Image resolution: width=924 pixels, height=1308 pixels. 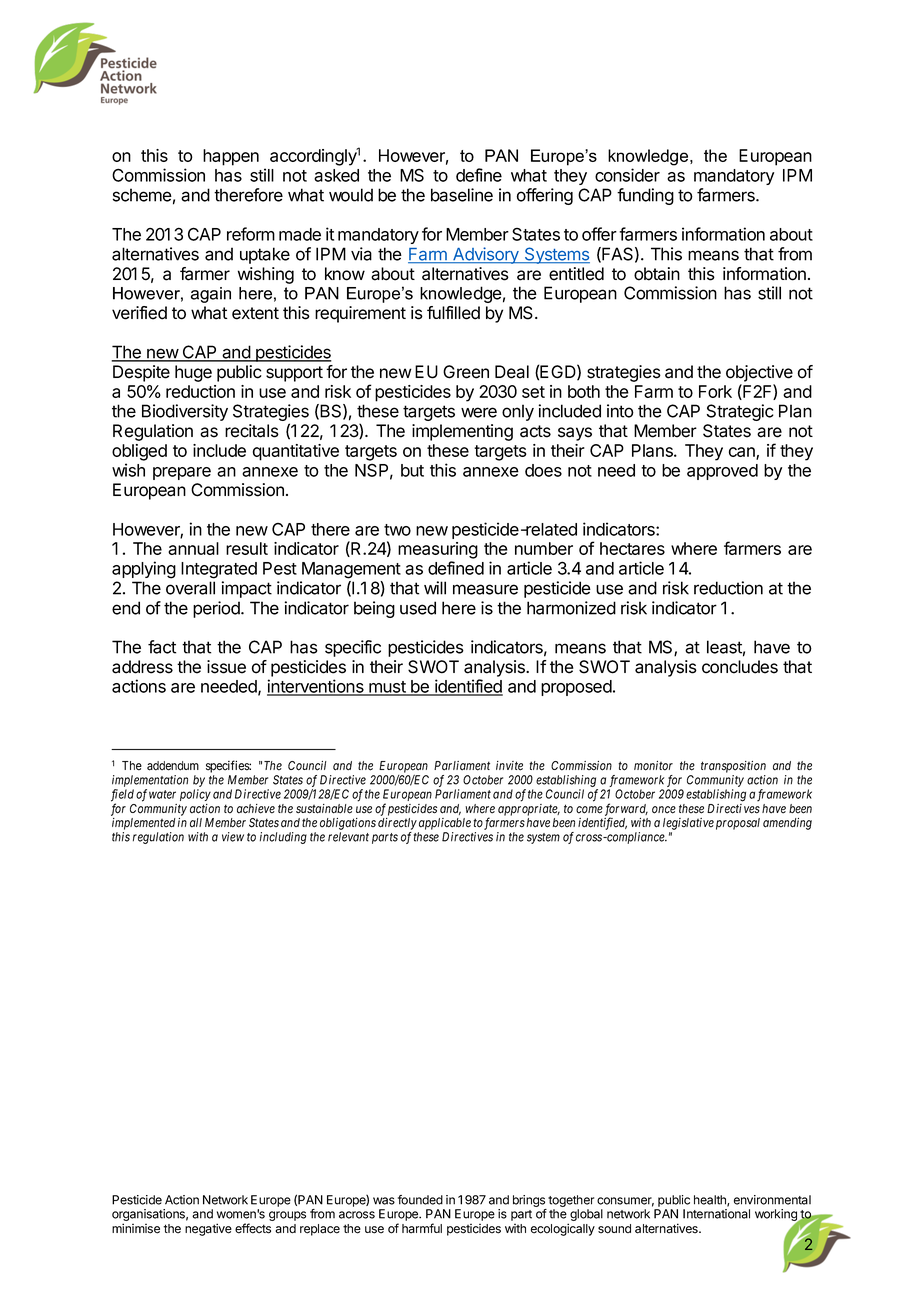 I want to click on legislative, so click(x=688, y=824).
